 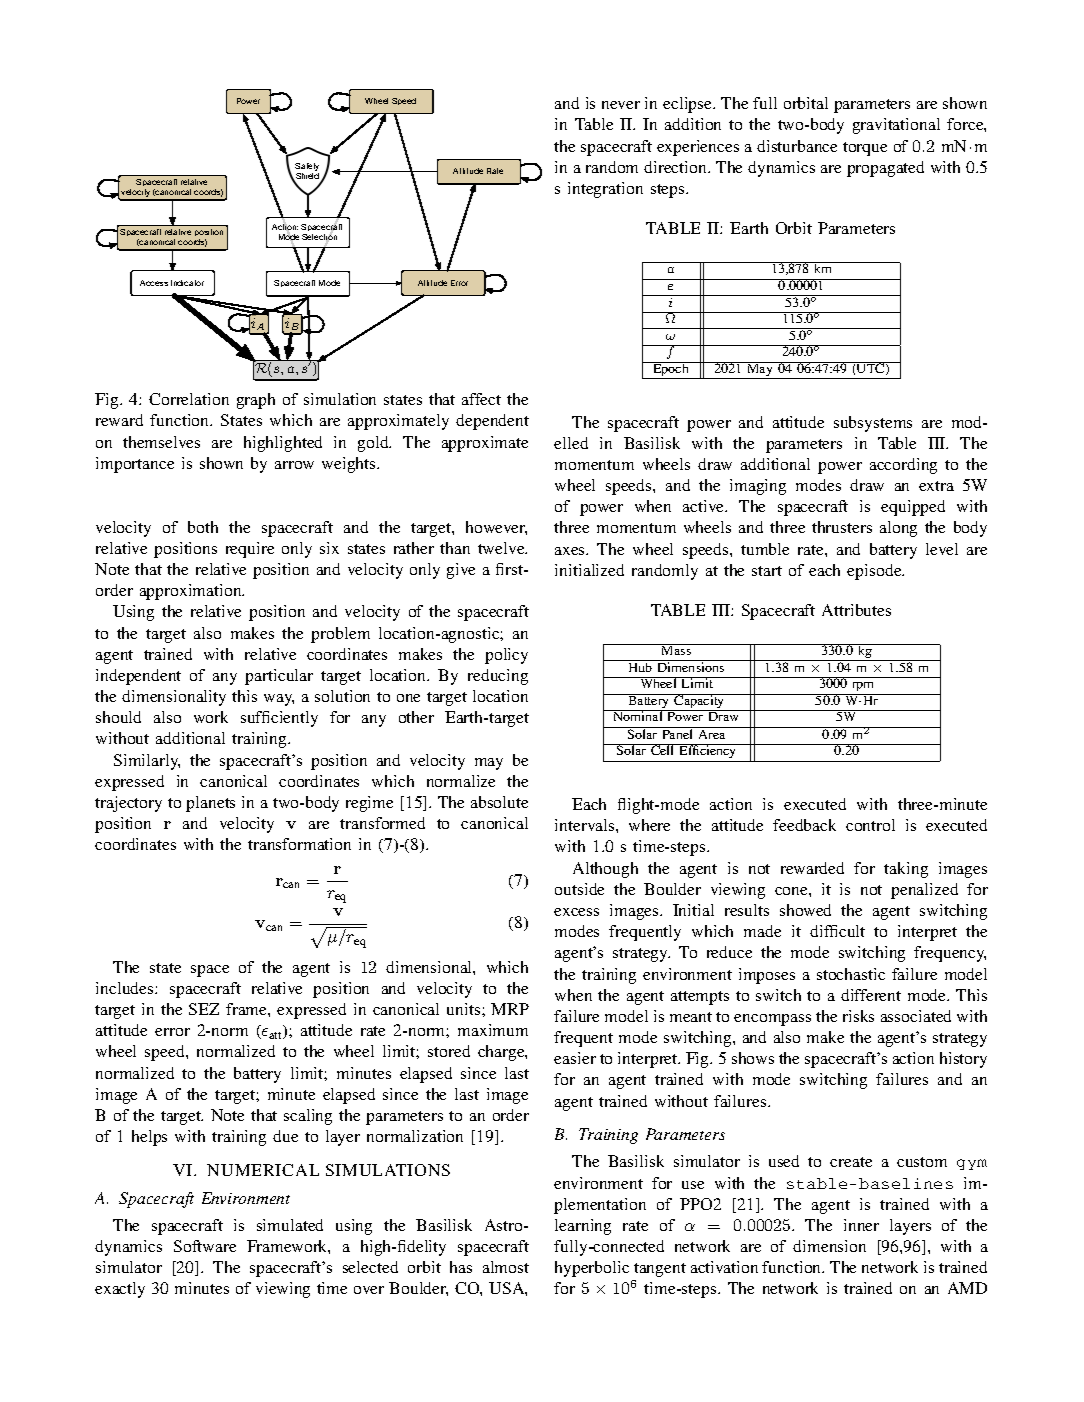 What do you see at coordinates (481, 399) in the page?
I see `affect` at bounding box center [481, 399].
